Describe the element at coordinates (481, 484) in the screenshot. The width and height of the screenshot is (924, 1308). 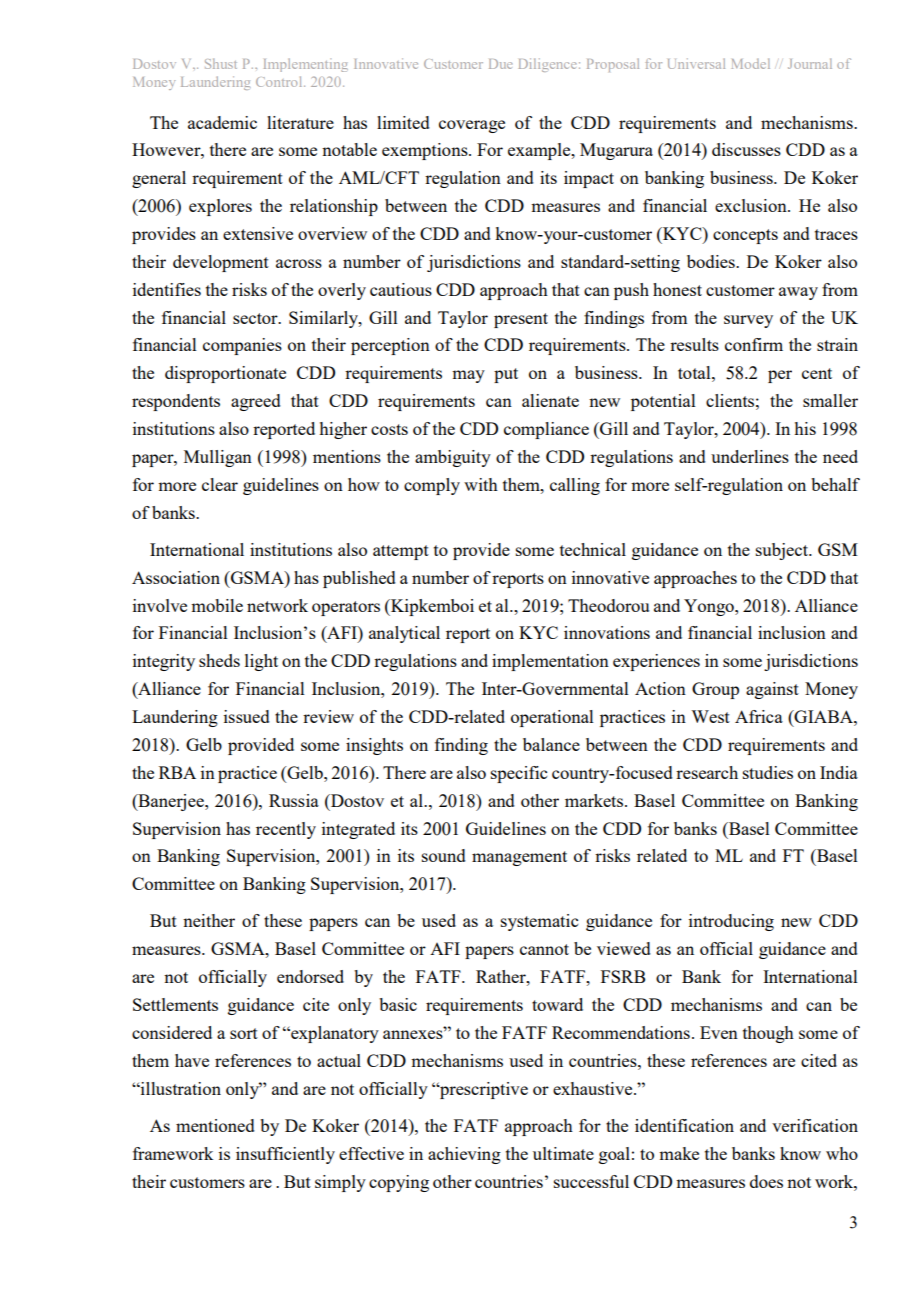
I see `with` at that location.
